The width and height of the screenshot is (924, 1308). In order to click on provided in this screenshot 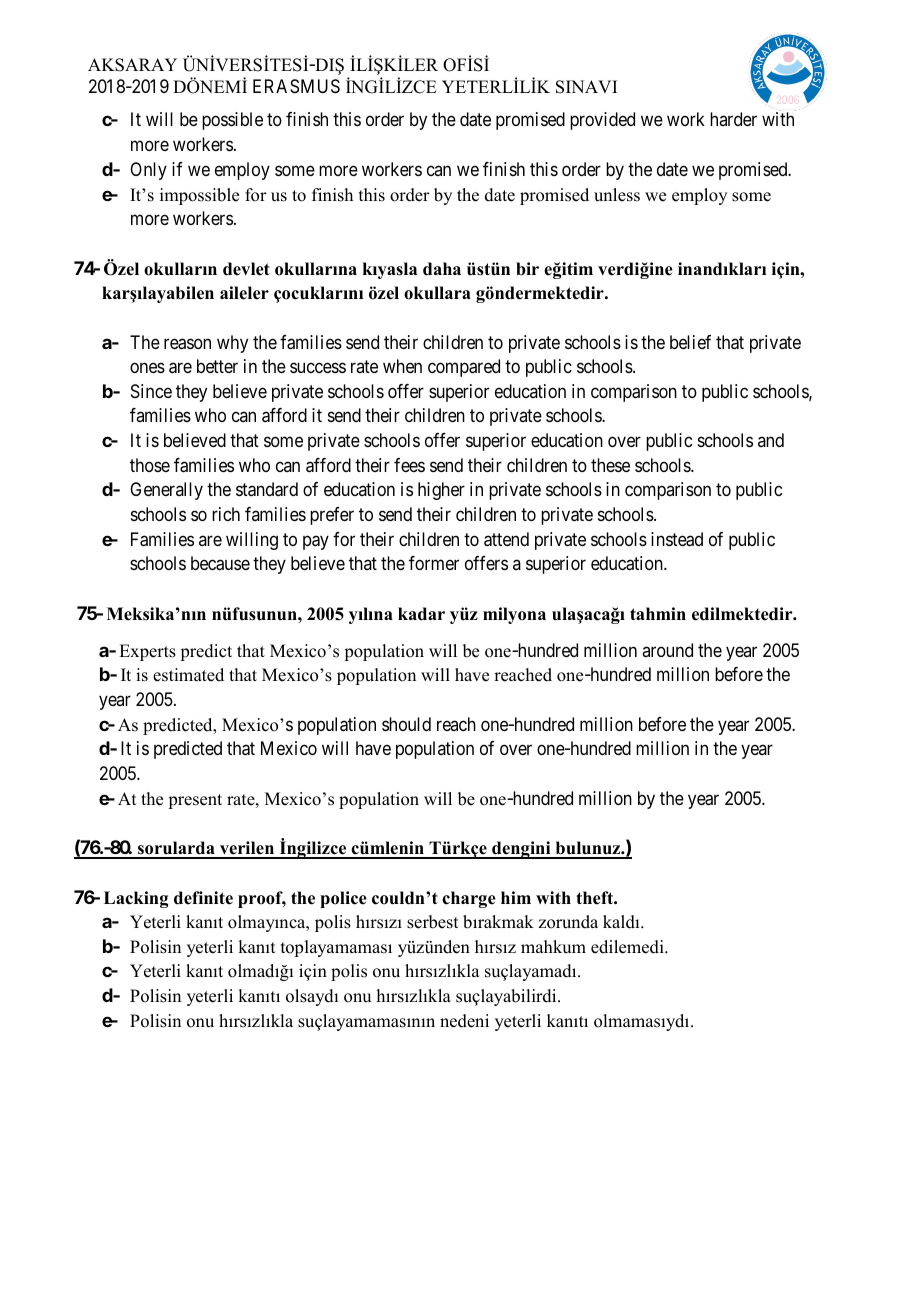, I will do `click(602, 121)`.
